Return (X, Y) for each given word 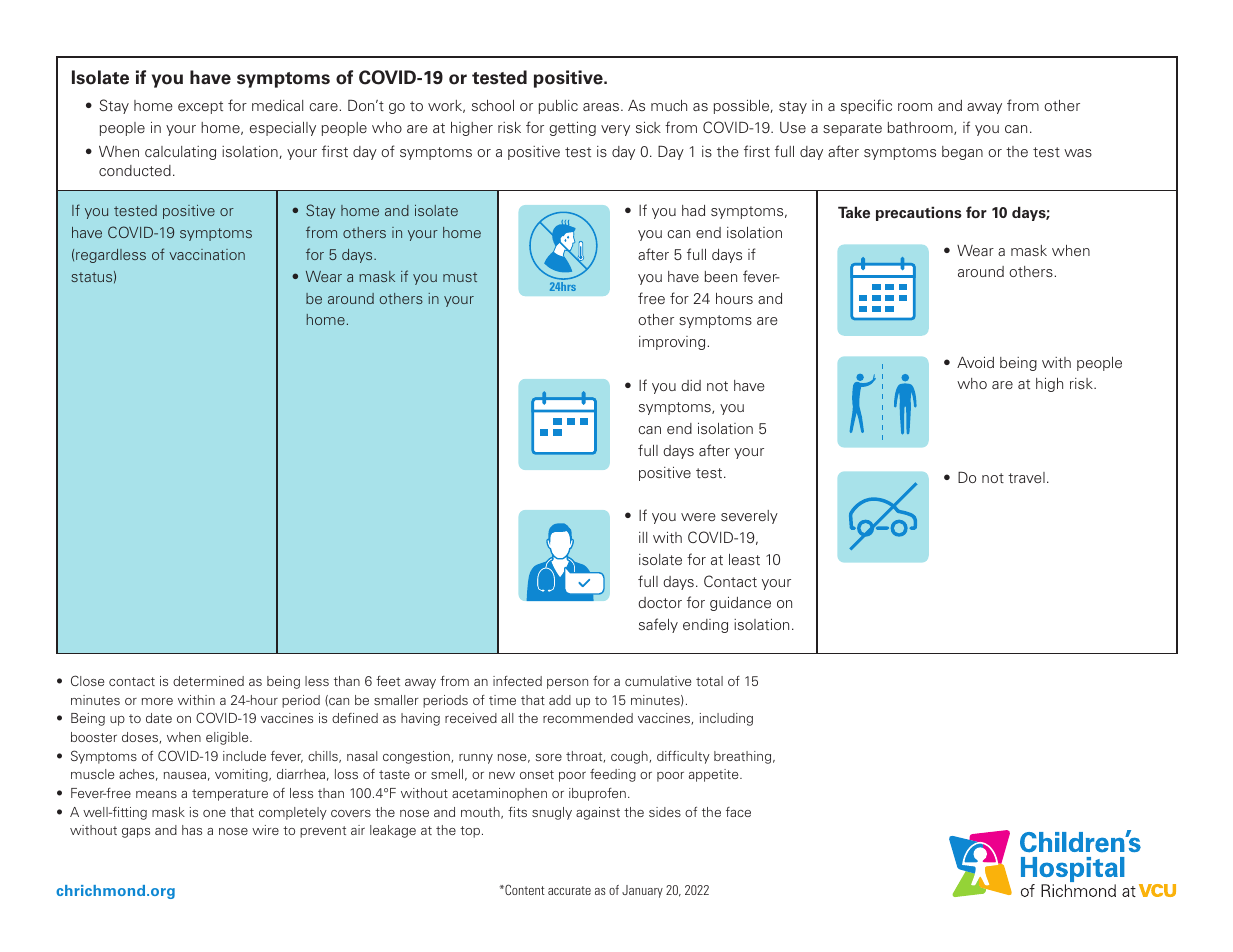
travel (1026, 477)
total (709, 681)
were (698, 517)
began (962, 153)
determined (208, 681)
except (200, 107)
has (192, 830)
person (567, 684)
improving (672, 343)
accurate (569, 890)
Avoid (975, 362)
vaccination (207, 254)
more (157, 701)
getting (572, 129)
